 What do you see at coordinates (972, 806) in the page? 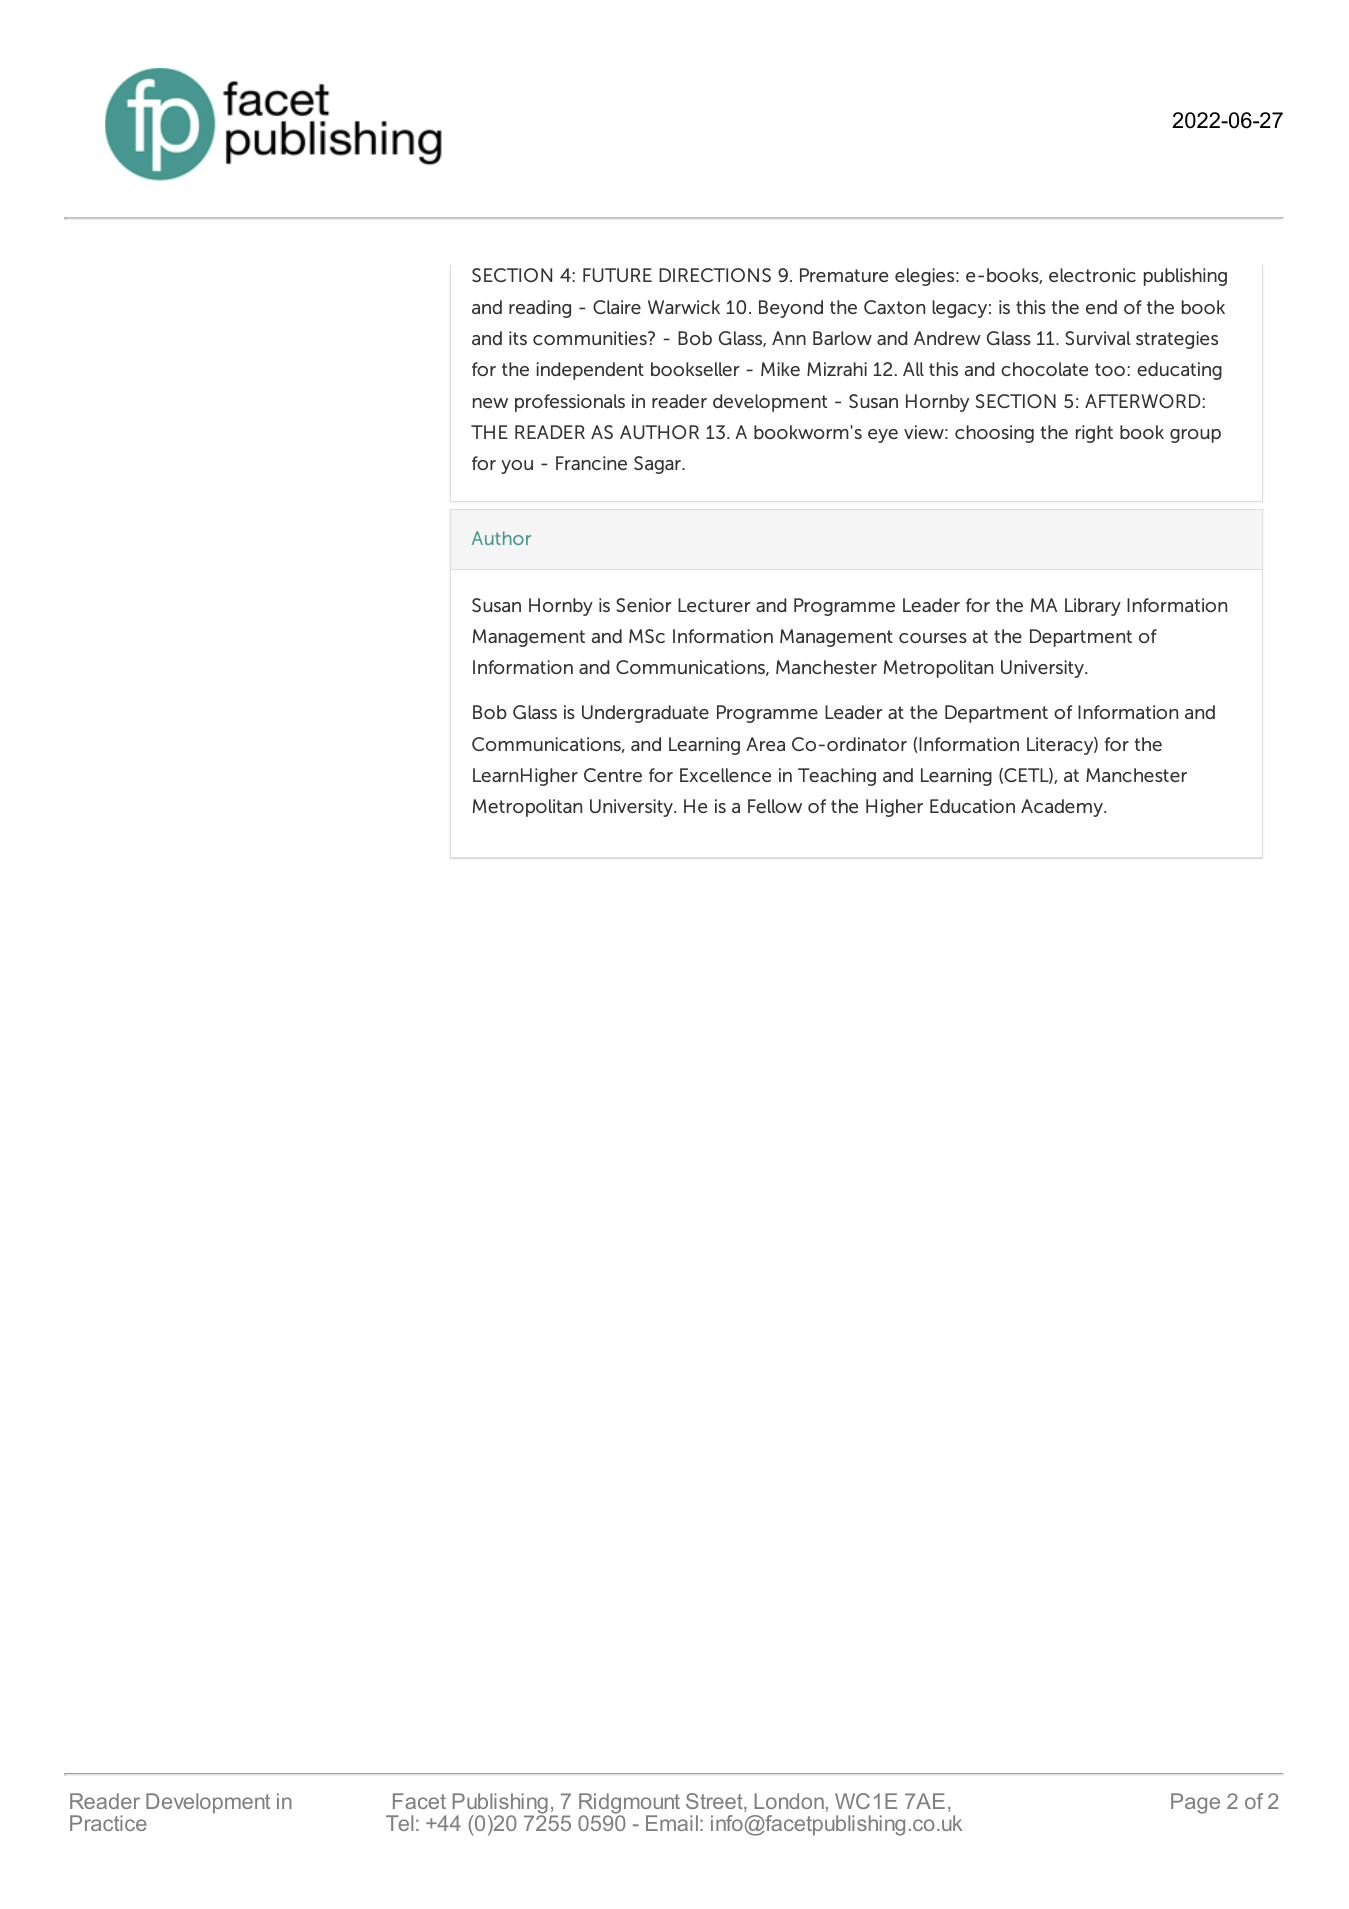
I see `Education` at bounding box center [972, 806].
